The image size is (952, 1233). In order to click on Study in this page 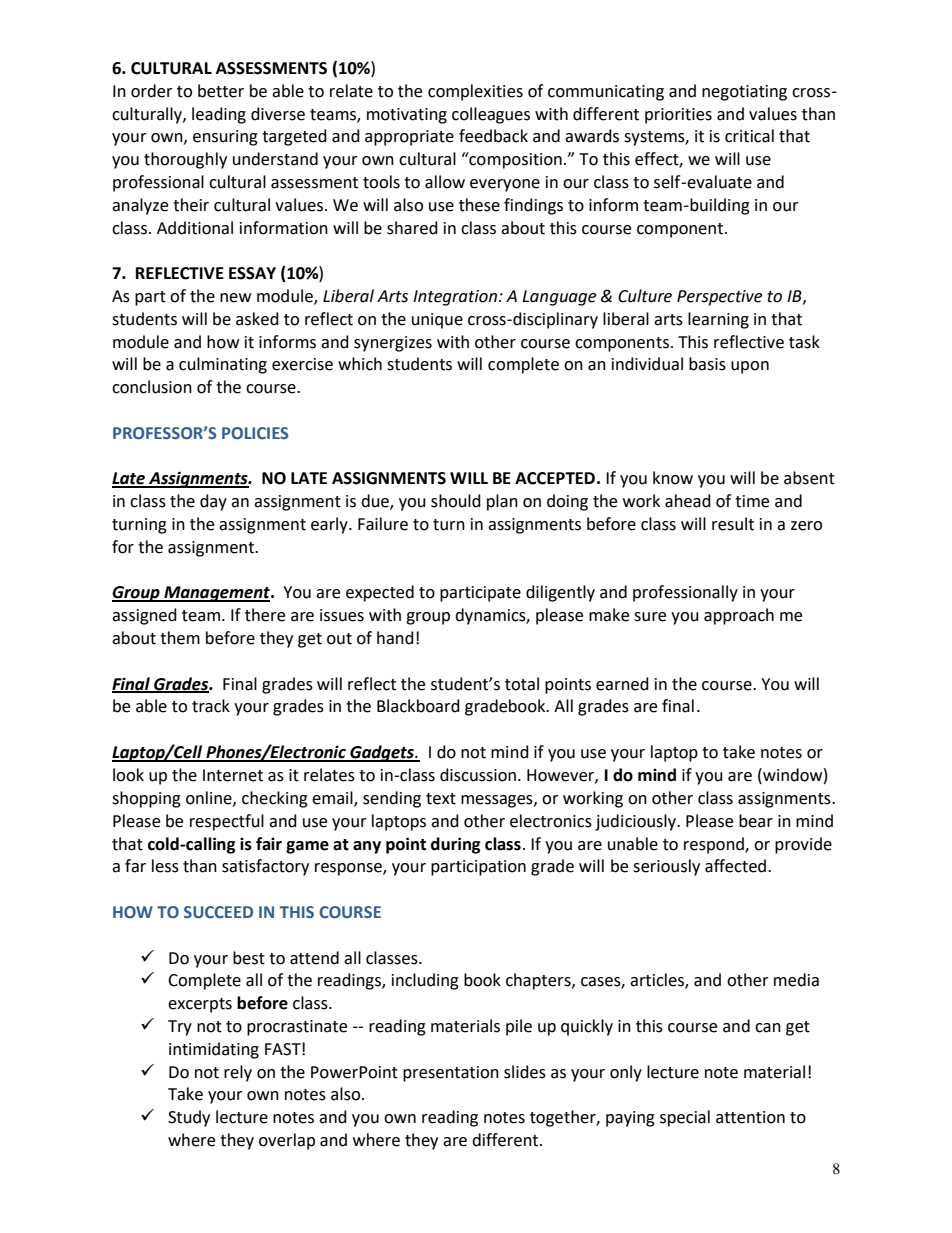, I will do `click(189, 1118)`.
